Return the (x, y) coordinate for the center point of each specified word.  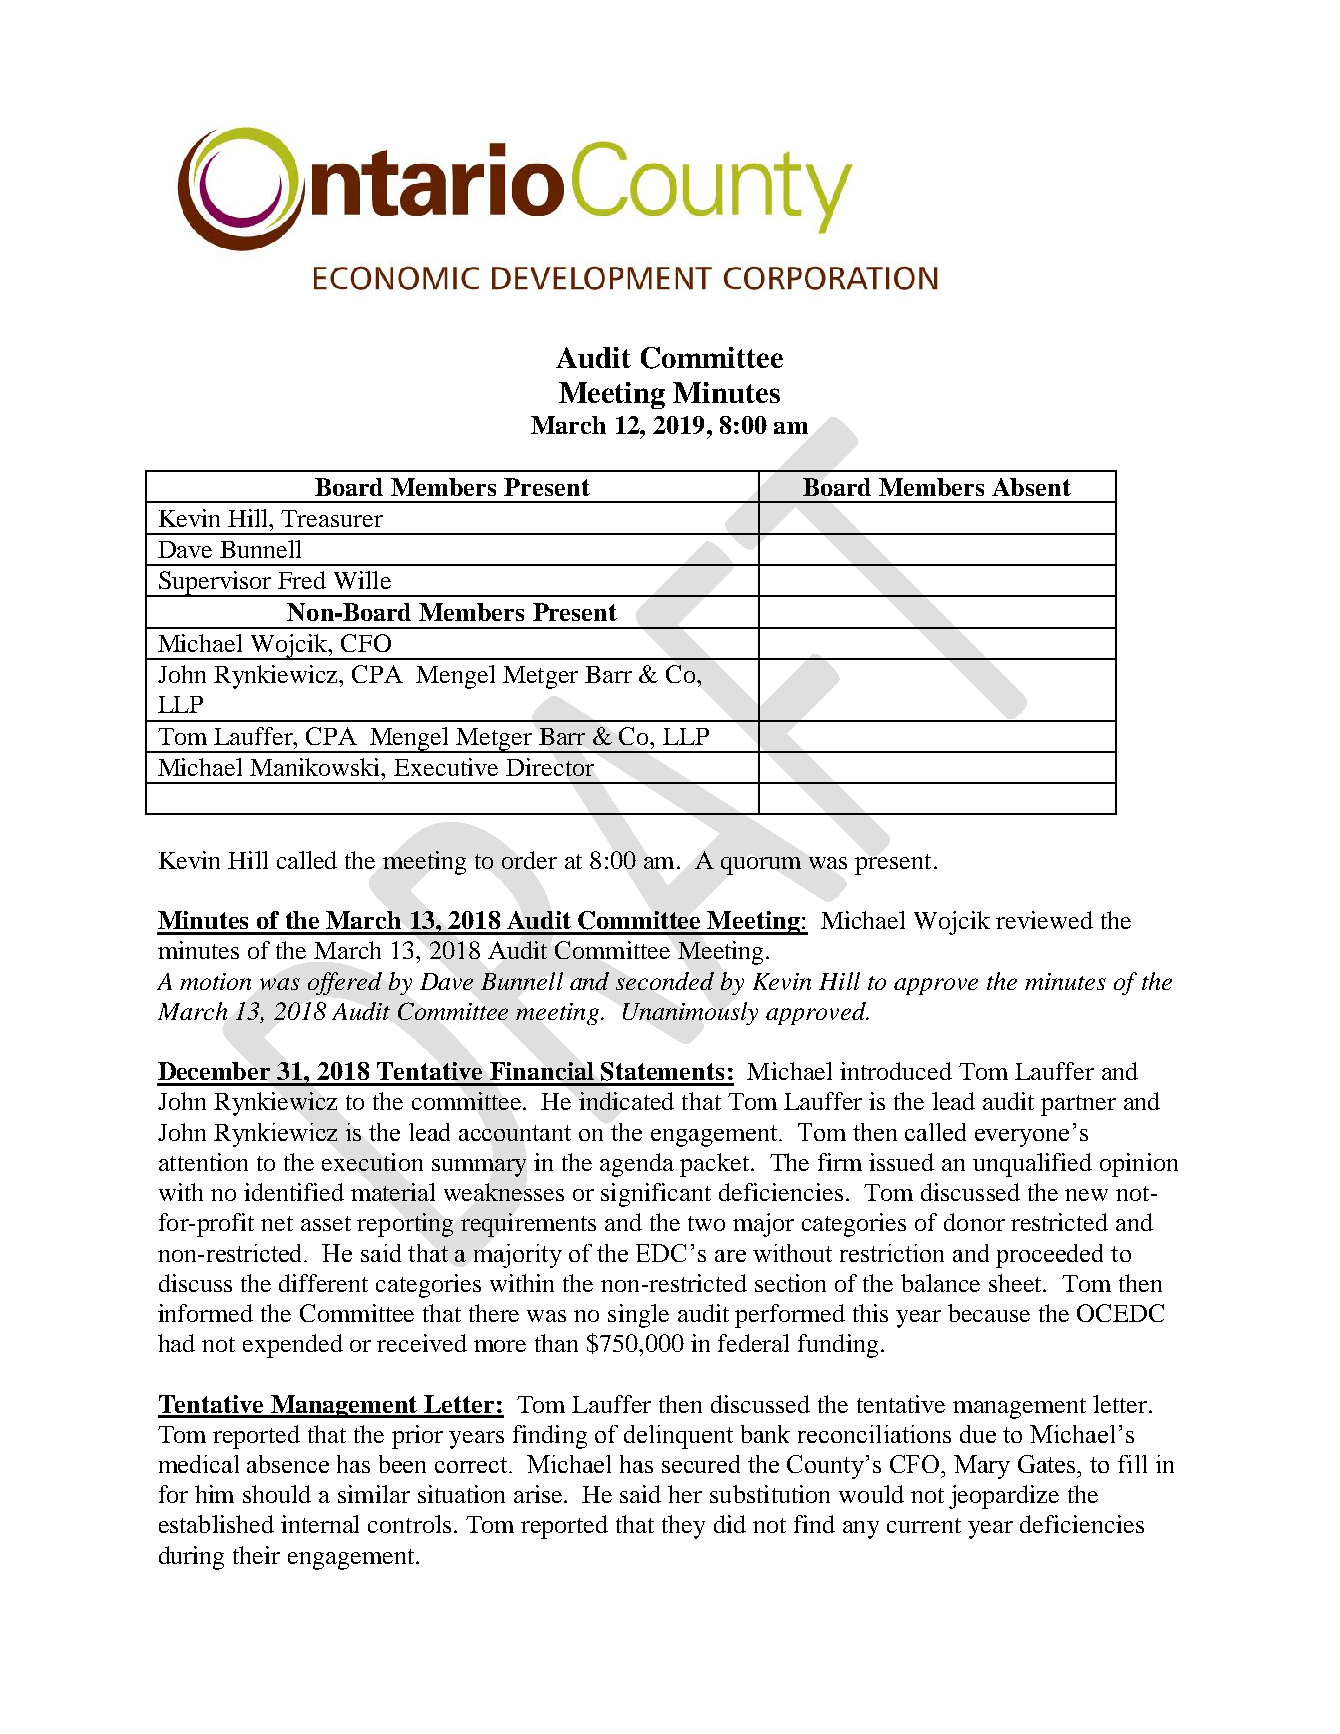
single (638, 1316)
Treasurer (332, 518)
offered (345, 983)
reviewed (1044, 920)
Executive (446, 767)
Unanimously (690, 1013)
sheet (1017, 1283)
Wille (362, 580)
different (323, 1283)
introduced (896, 1071)
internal (320, 1524)
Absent (1031, 487)
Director (550, 767)
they (683, 1527)
